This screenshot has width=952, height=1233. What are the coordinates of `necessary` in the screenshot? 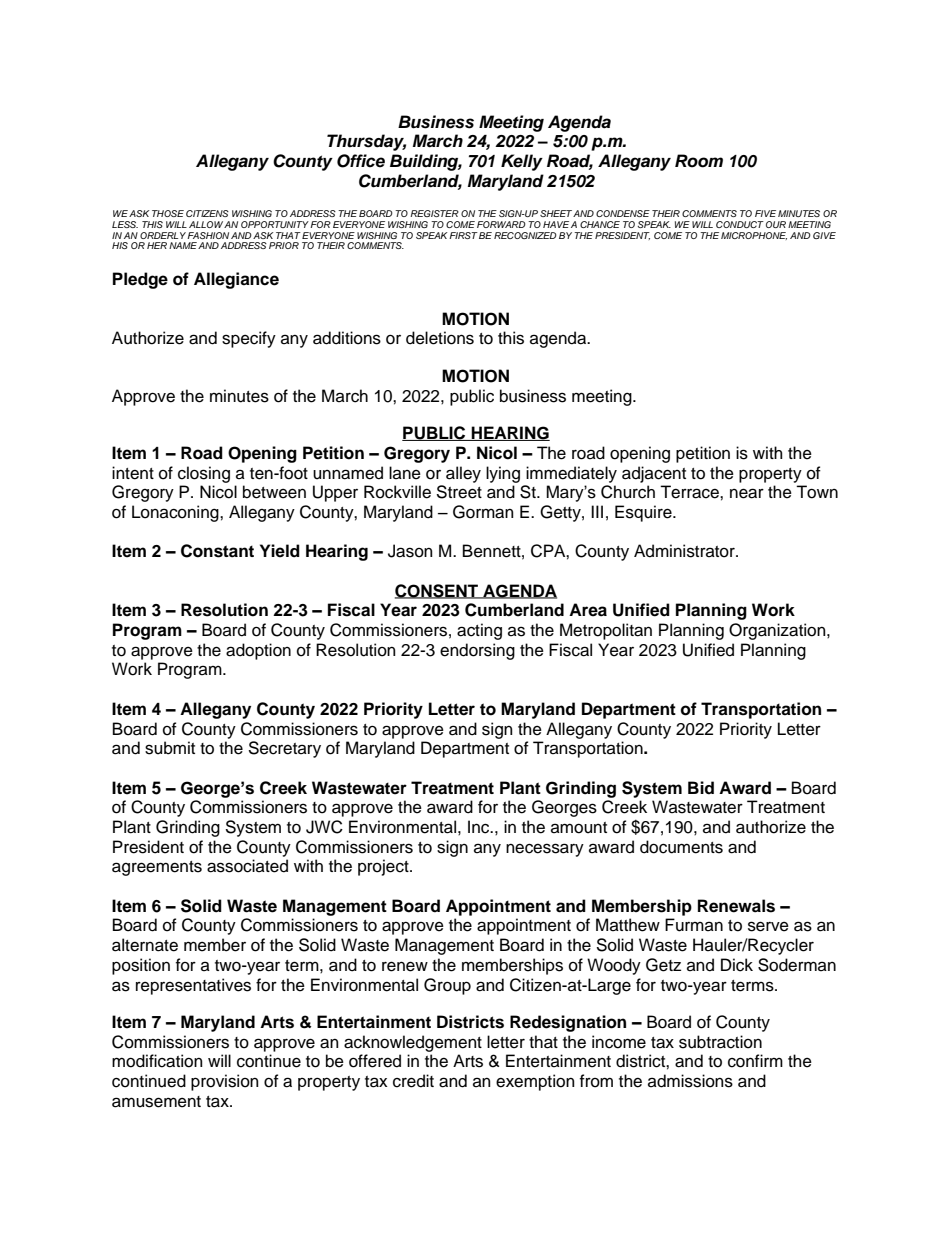 It's located at (545, 850).
